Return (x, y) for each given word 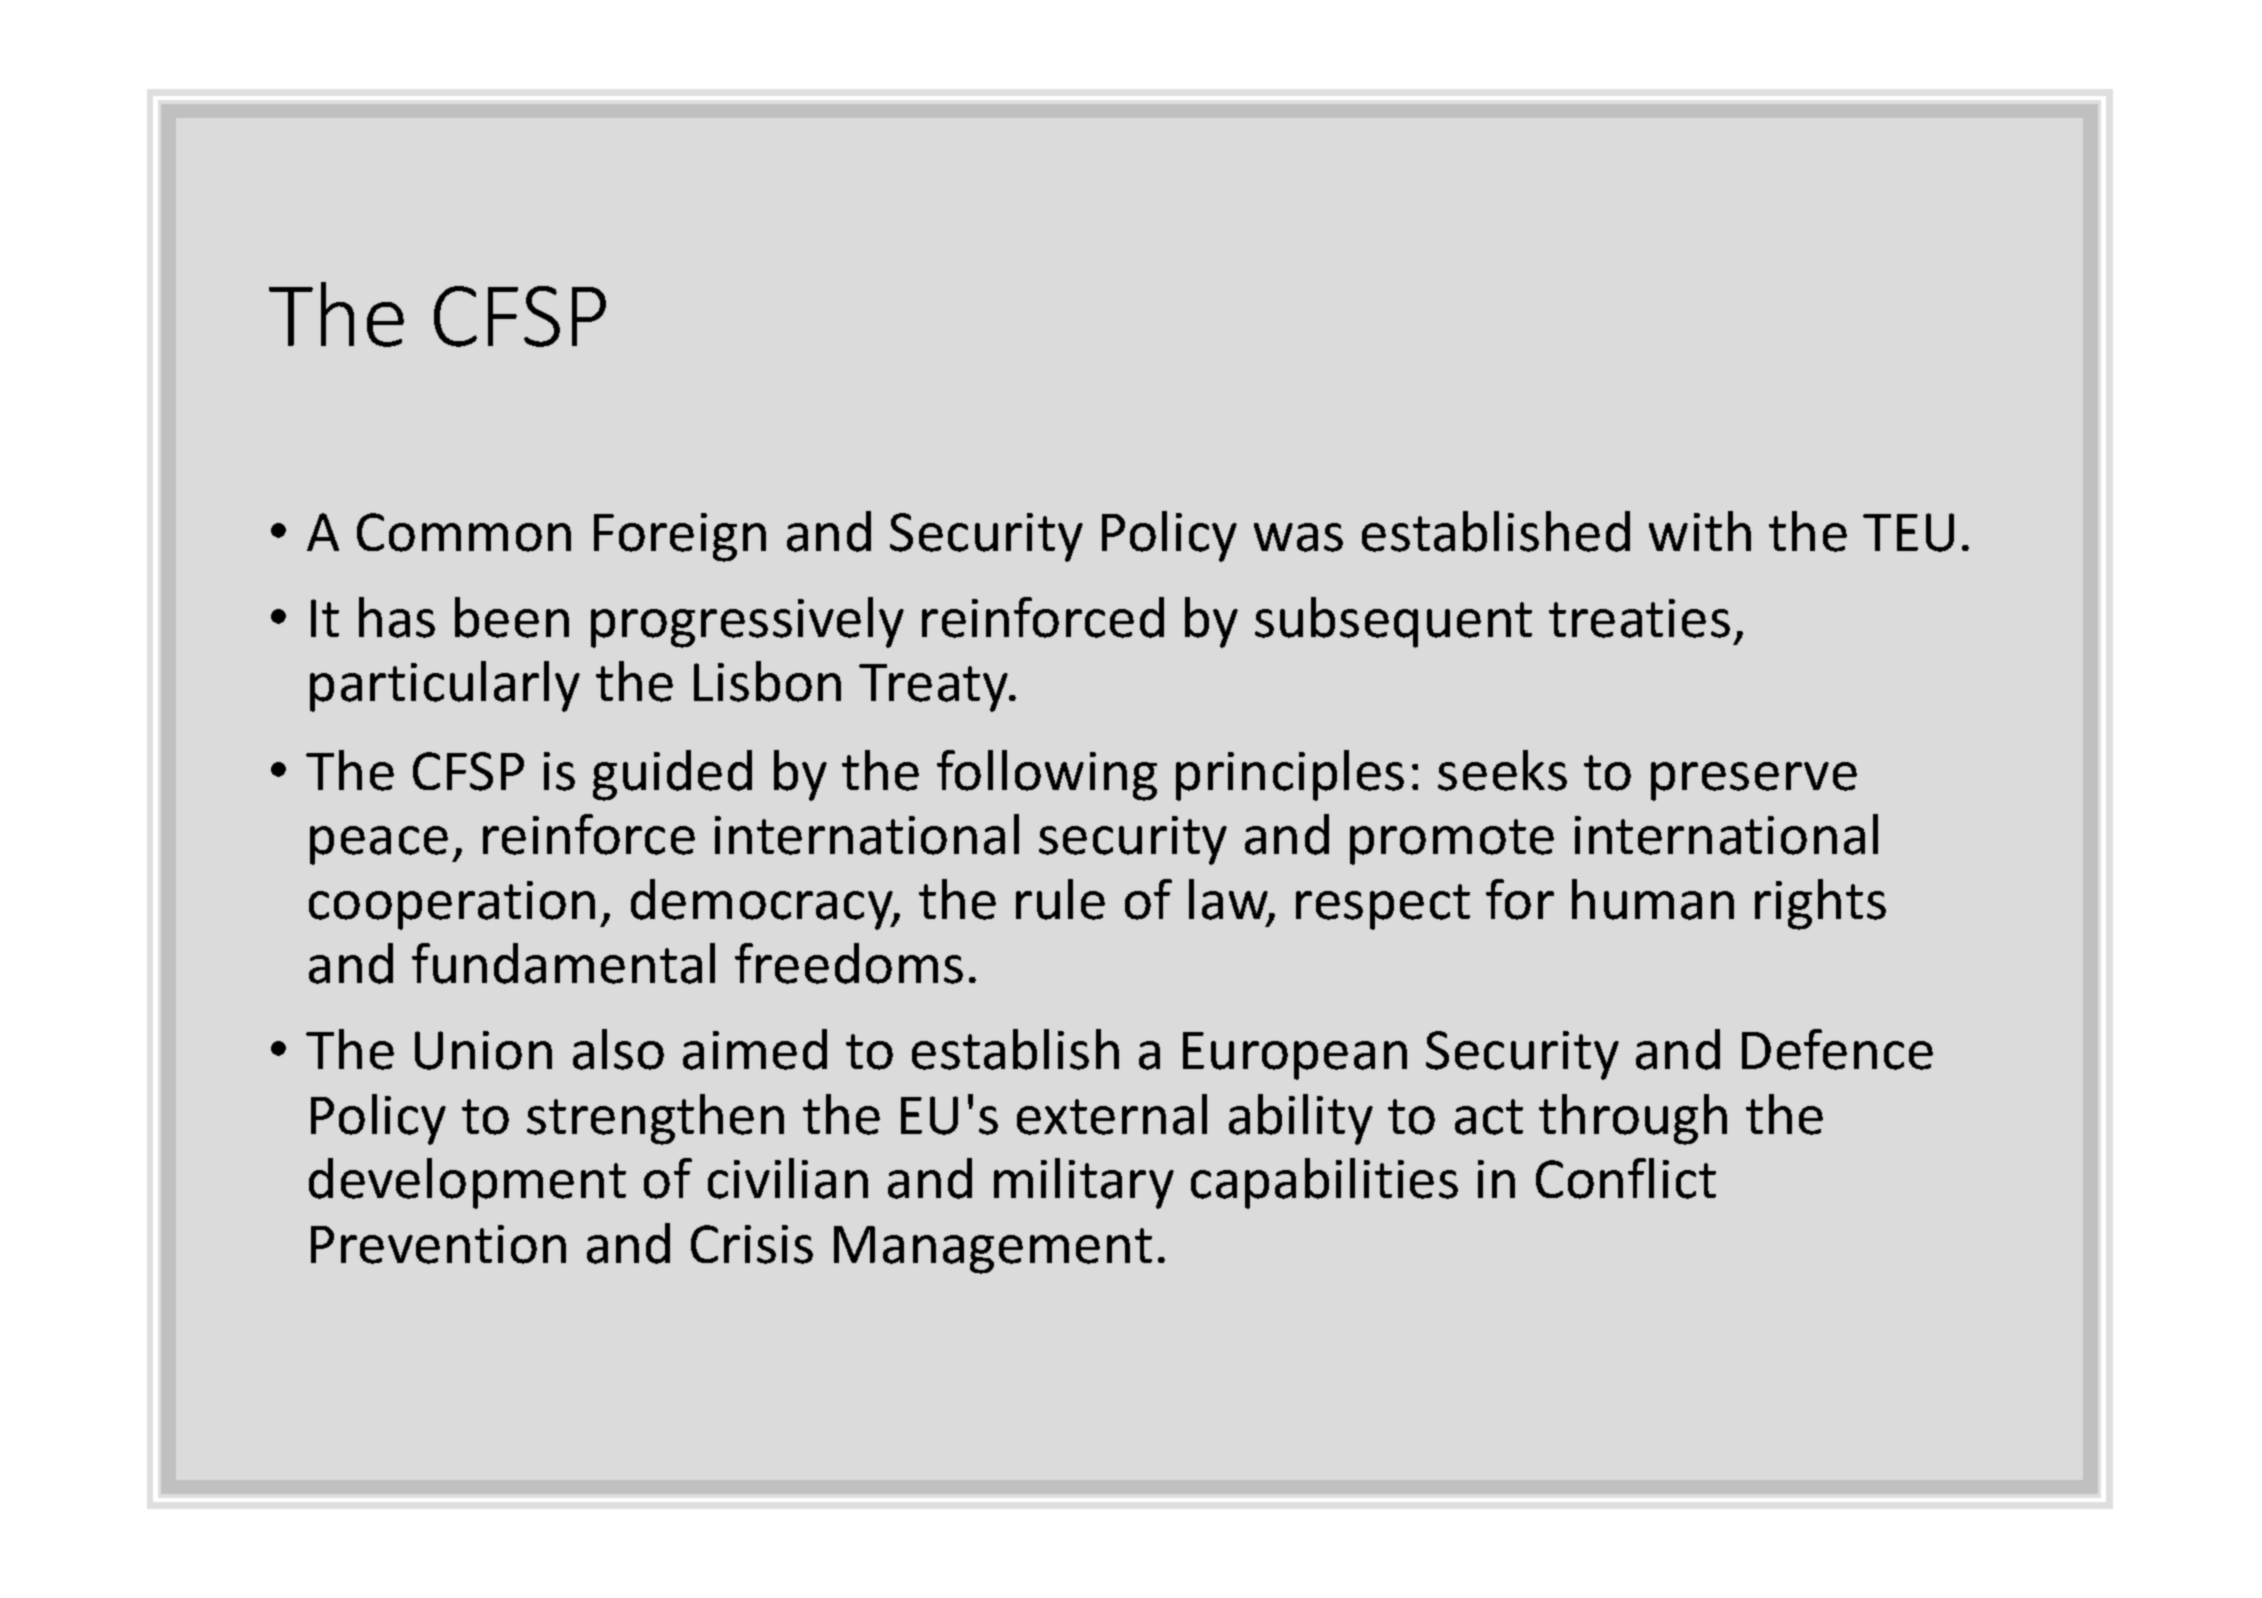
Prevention (438, 1244)
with (1700, 531)
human (1653, 899)
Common (464, 532)
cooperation (452, 905)
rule (1060, 899)
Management (993, 1250)
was (1298, 537)
